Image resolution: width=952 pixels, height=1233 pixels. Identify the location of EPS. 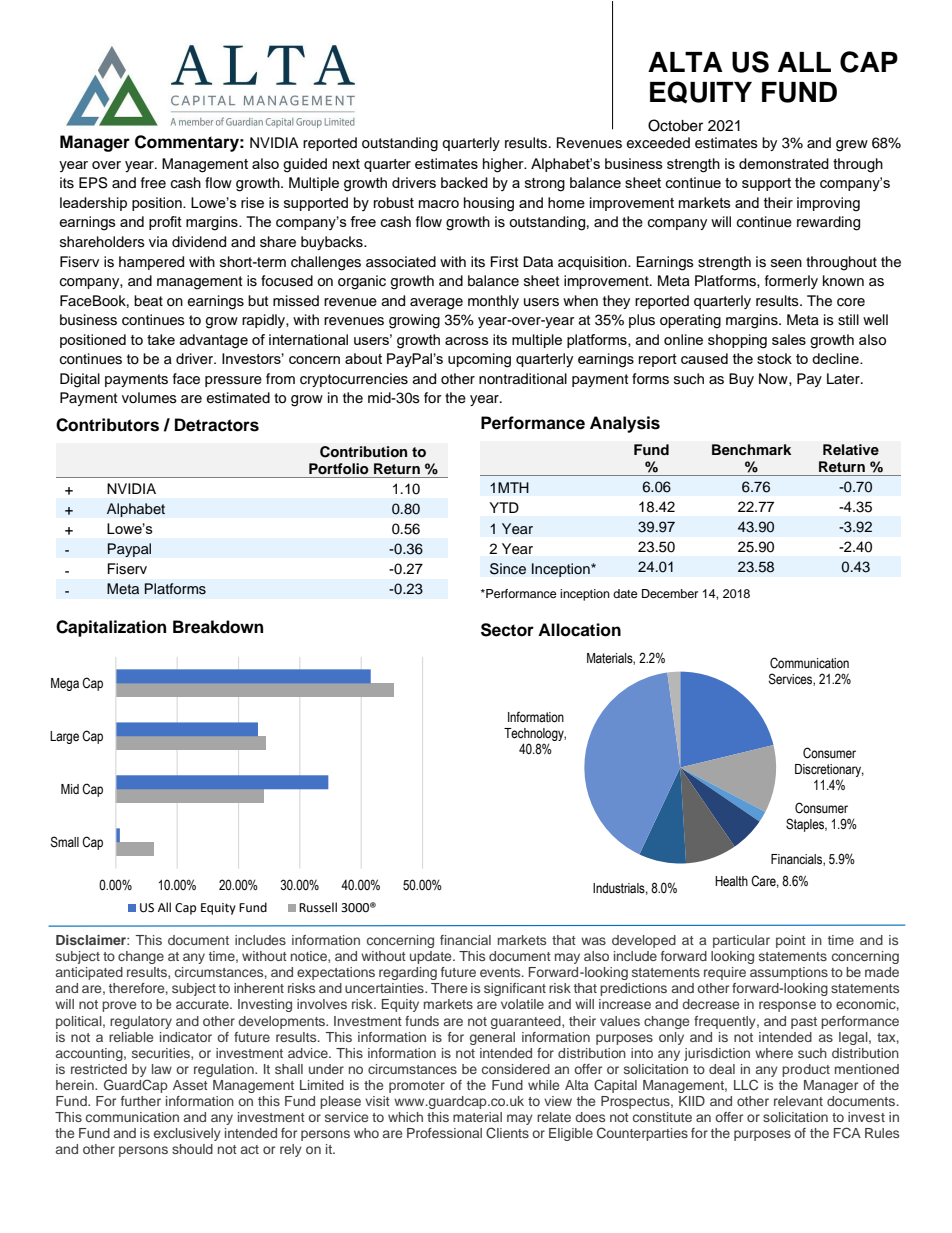
(93, 183).
